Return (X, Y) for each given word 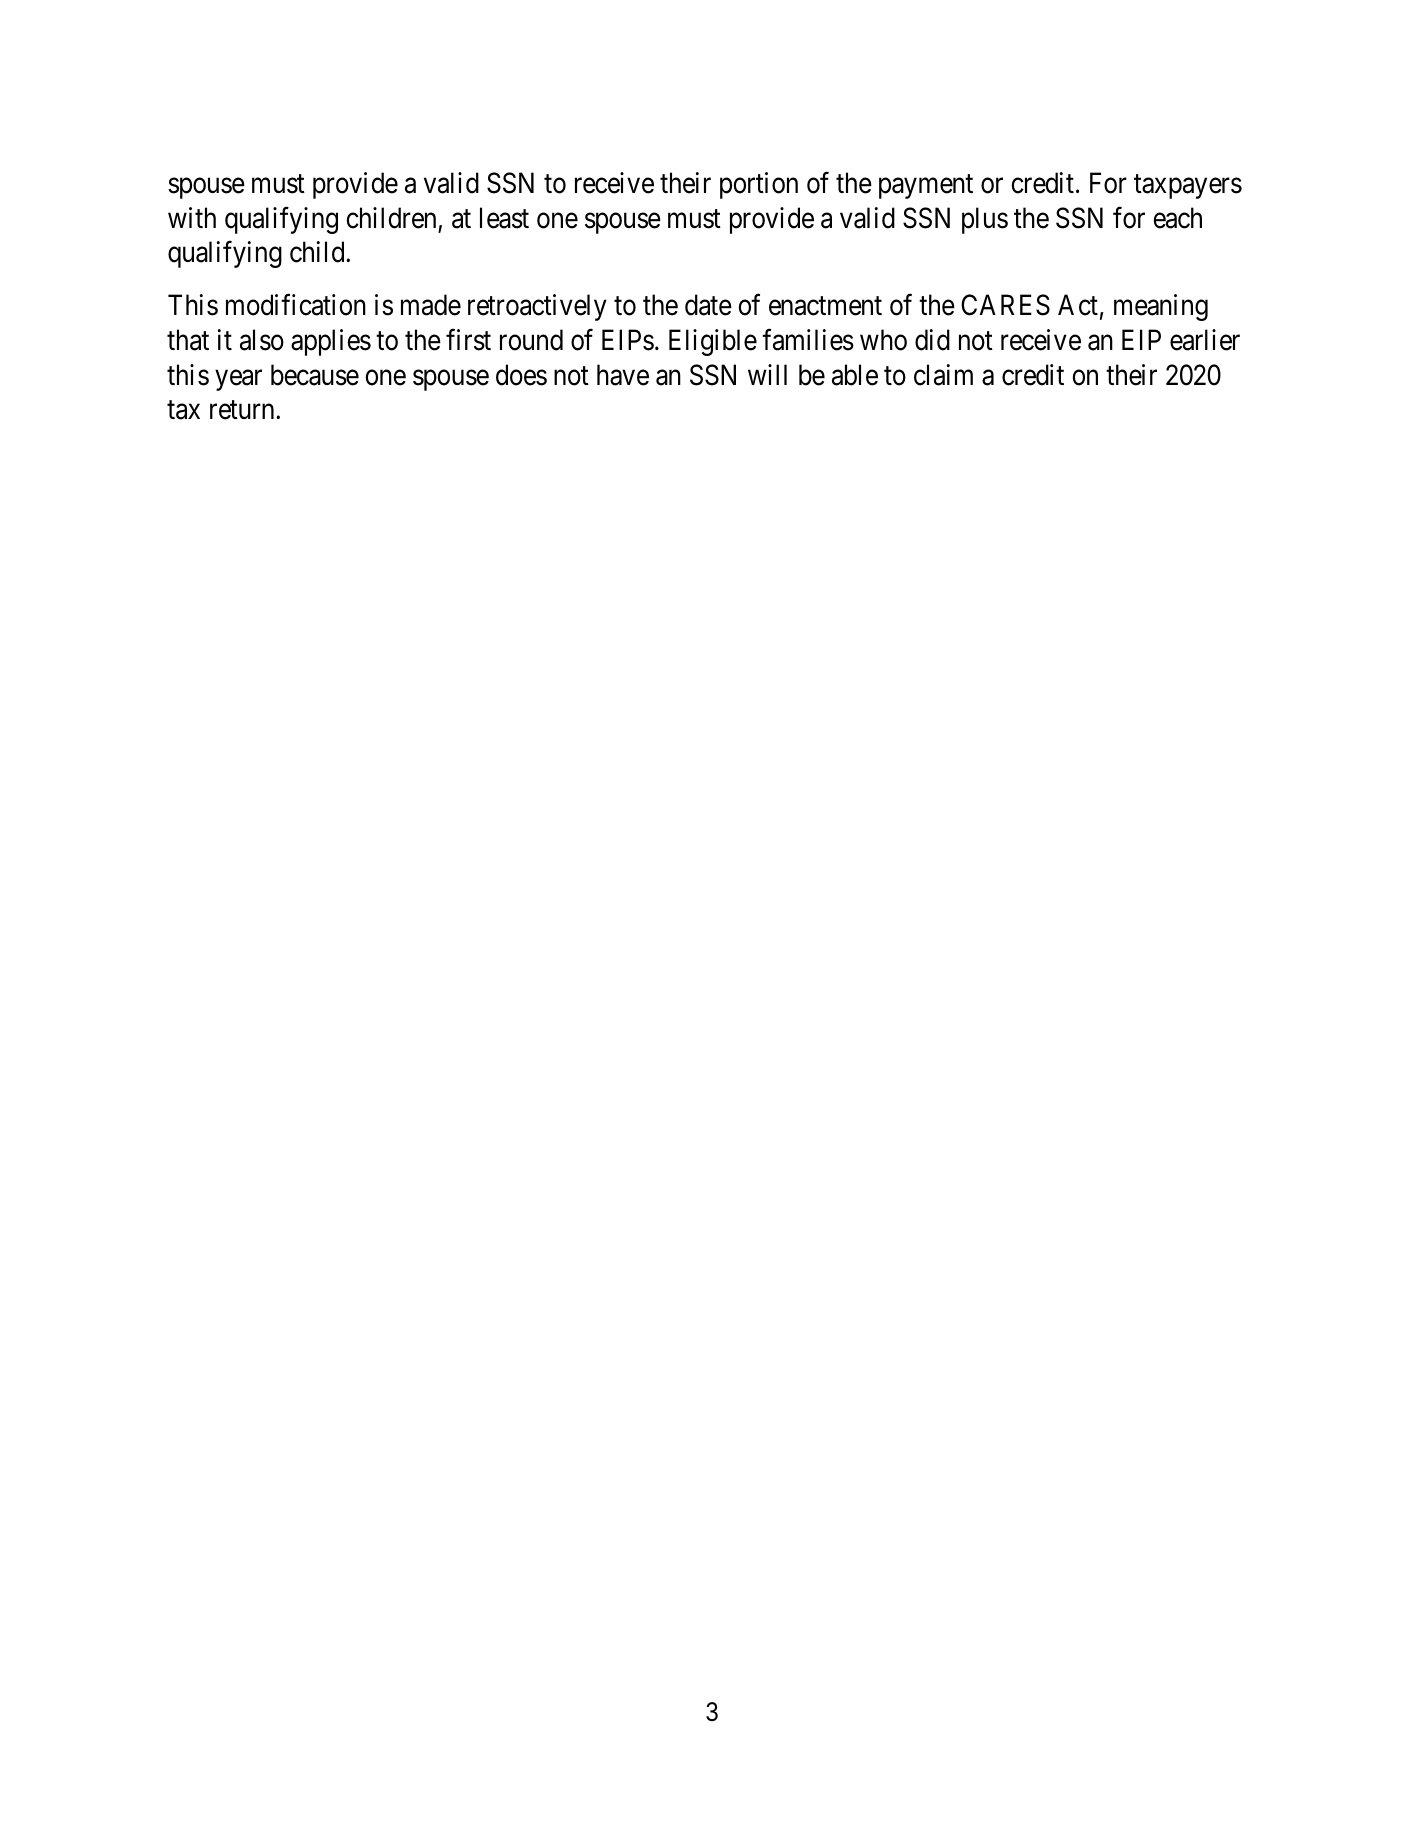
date (708, 305)
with (192, 217)
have (623, 375)
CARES (1005, 305)
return (243, 410)
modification (296, 305)
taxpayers (1188, 187)
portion (759, 185)
